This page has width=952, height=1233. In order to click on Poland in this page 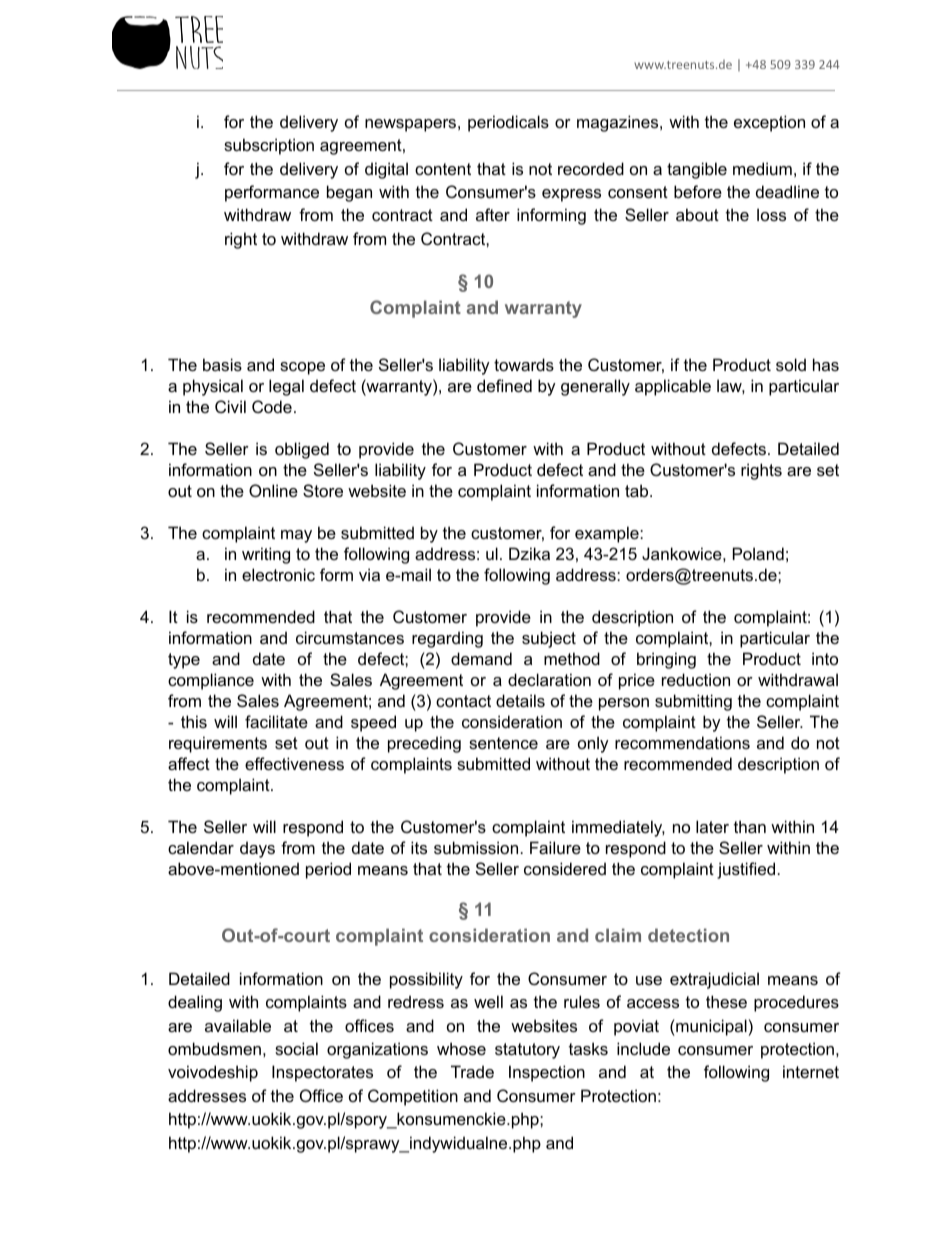, I will do `click(758, 553)`.
